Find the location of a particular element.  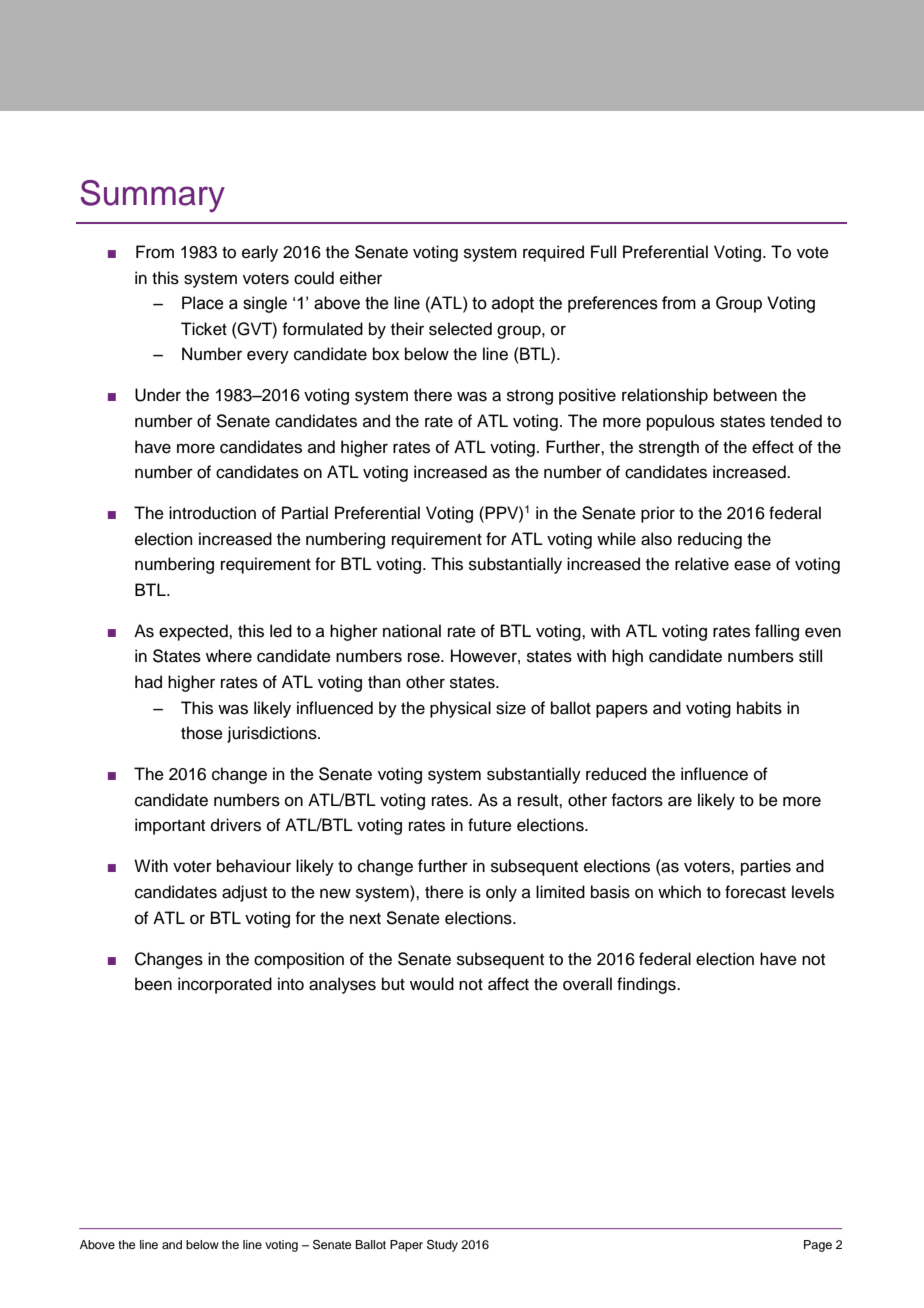

physical is located at coordinates (460, 709).
